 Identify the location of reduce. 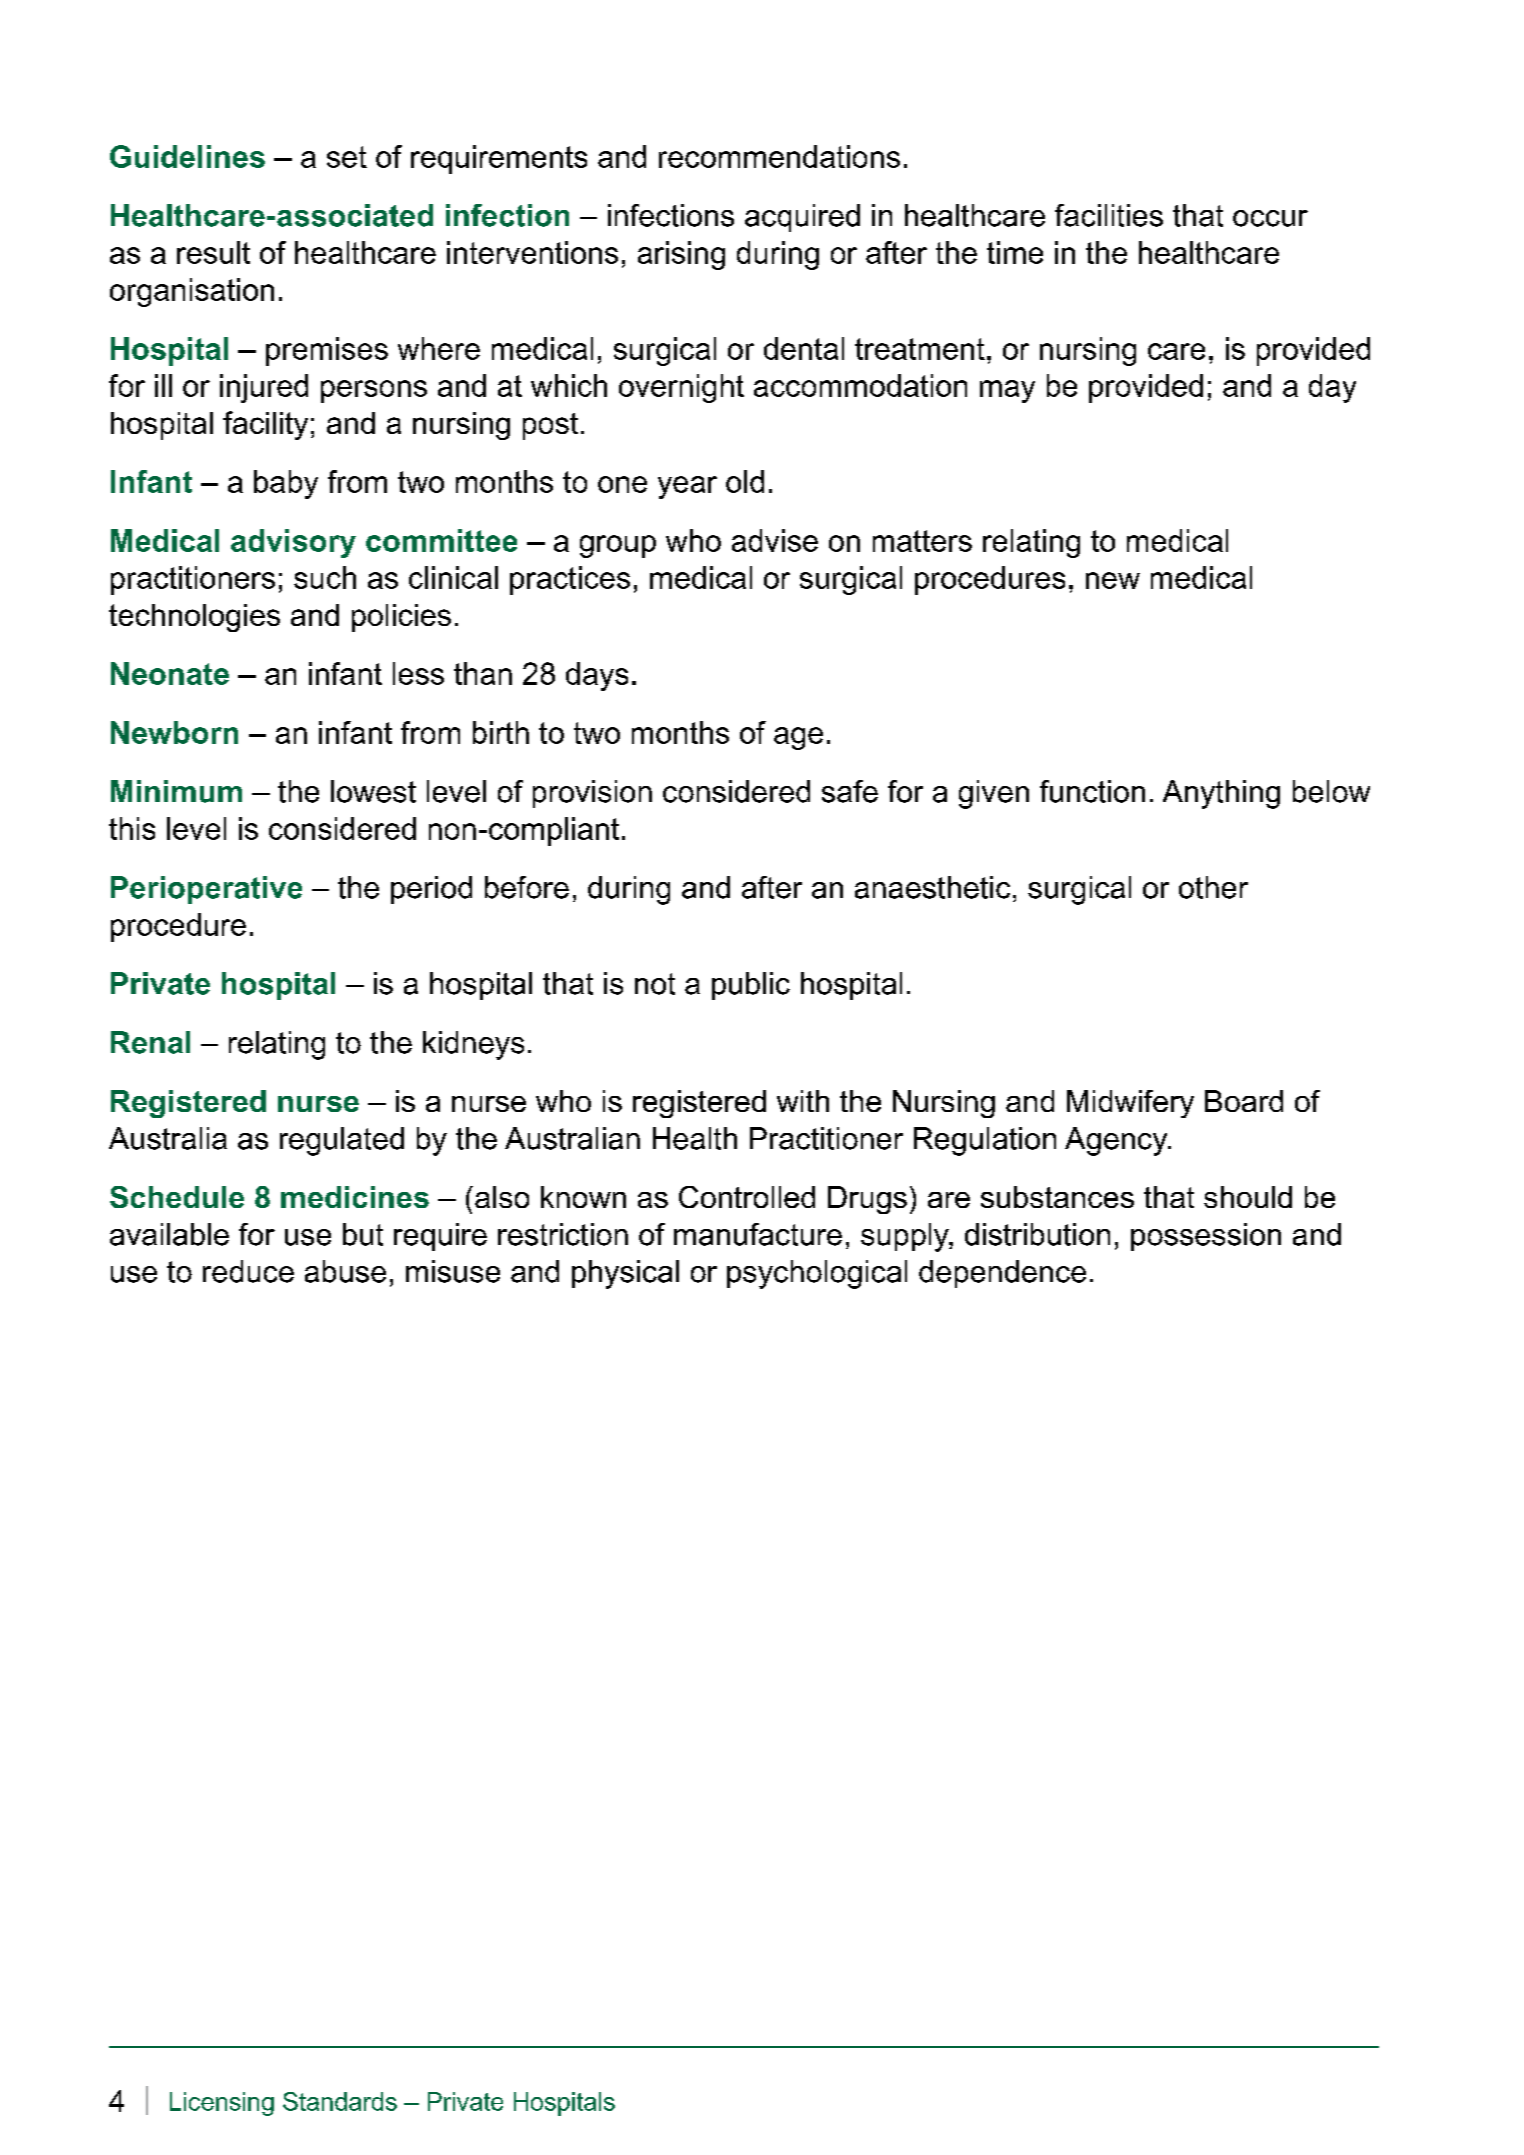
(248, 1271).
